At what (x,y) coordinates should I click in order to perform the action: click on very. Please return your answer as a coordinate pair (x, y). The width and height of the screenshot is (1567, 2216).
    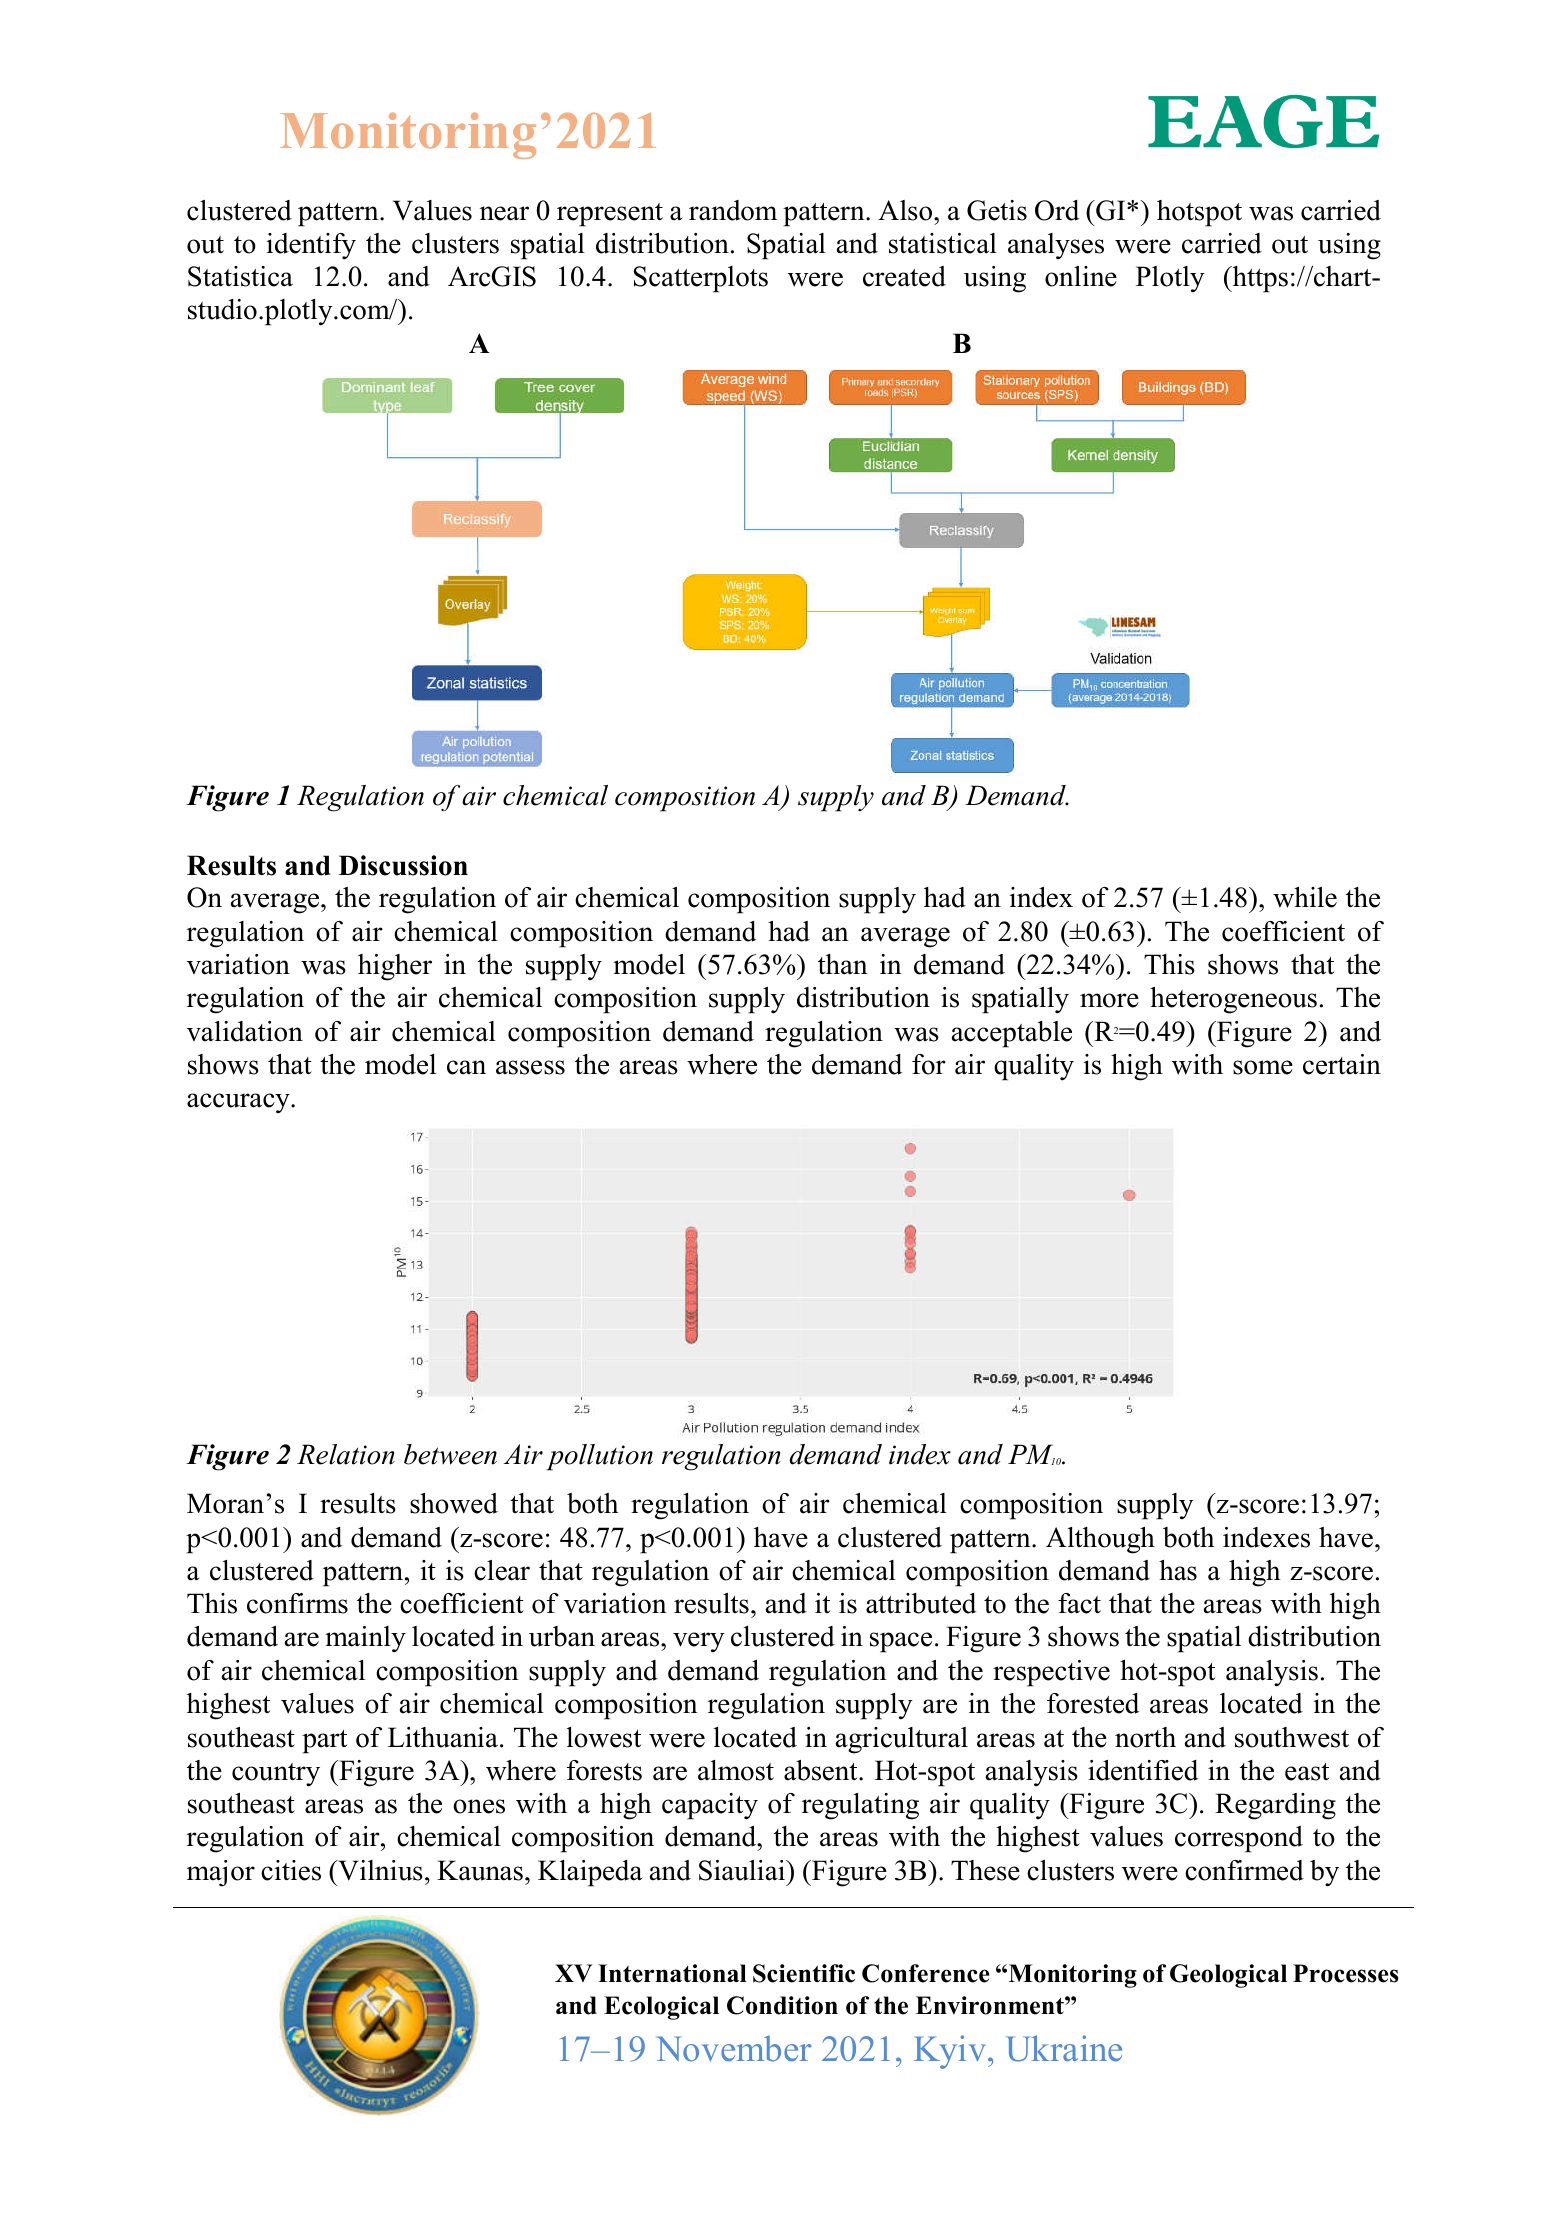
    Looking at the image, I should click on (699, 1642).
